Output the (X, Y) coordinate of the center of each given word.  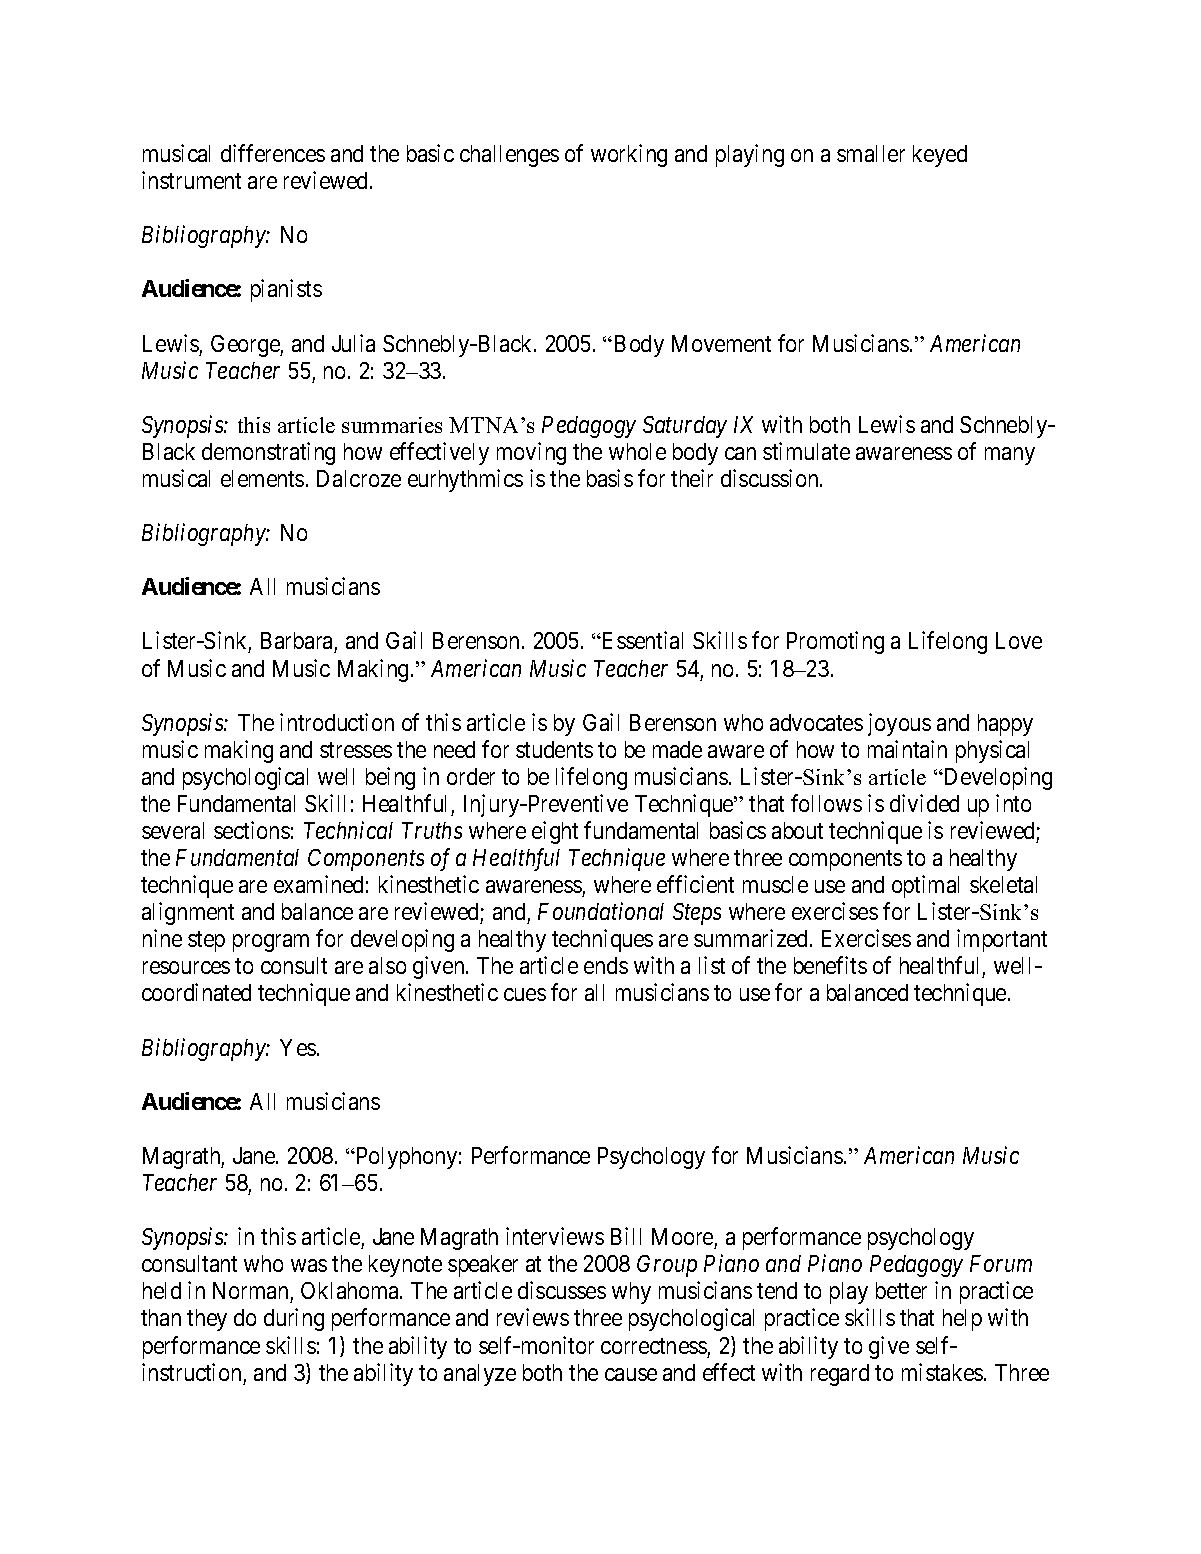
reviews (533, 1317)
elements (262, 478)
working (629, 155)
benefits (830, 965)
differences (273, 153)
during (294, 1319)
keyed (940, 156)
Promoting (835, 642)
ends (606, 965)
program (271, 943)
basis (610, 478)
